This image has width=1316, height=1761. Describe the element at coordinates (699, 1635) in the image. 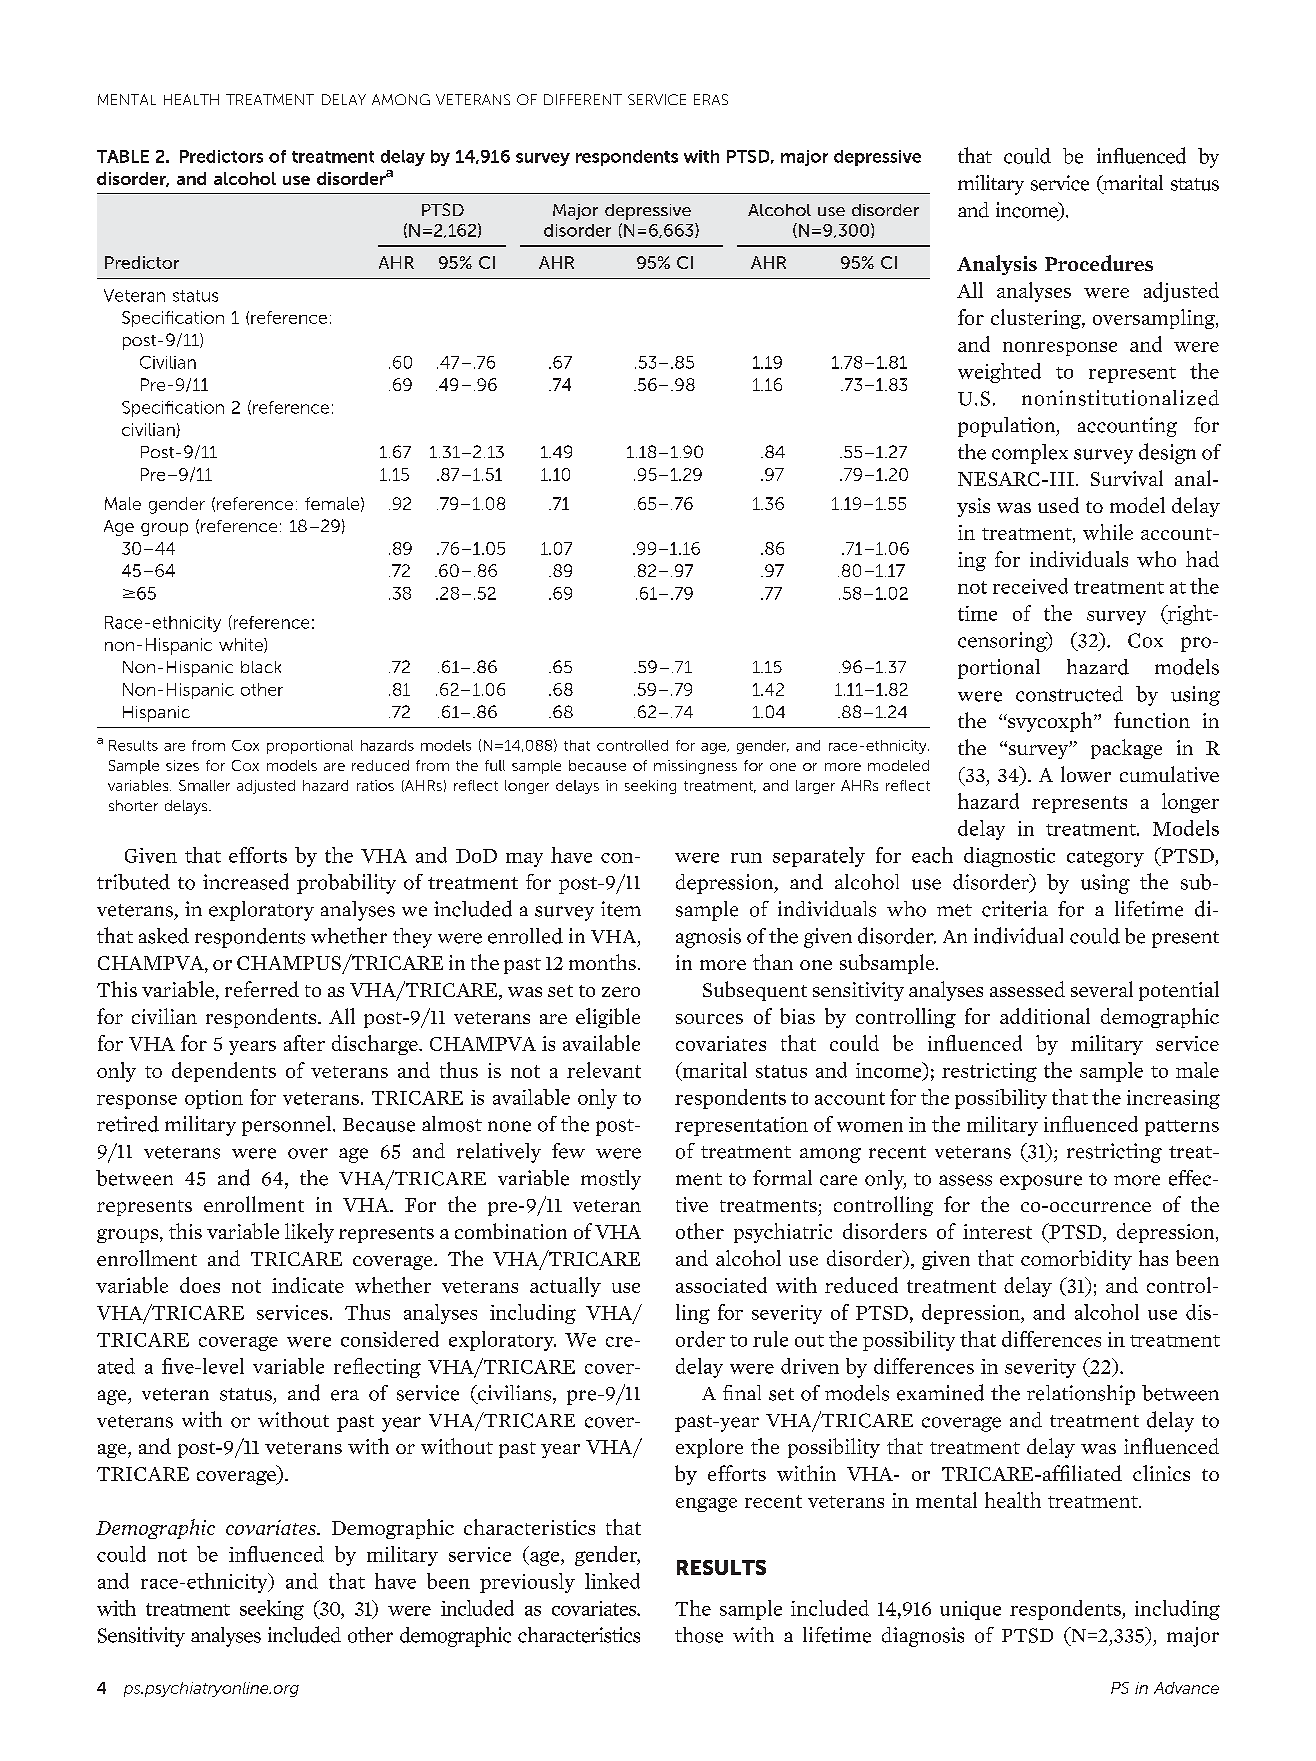

I see `those` at that location.
